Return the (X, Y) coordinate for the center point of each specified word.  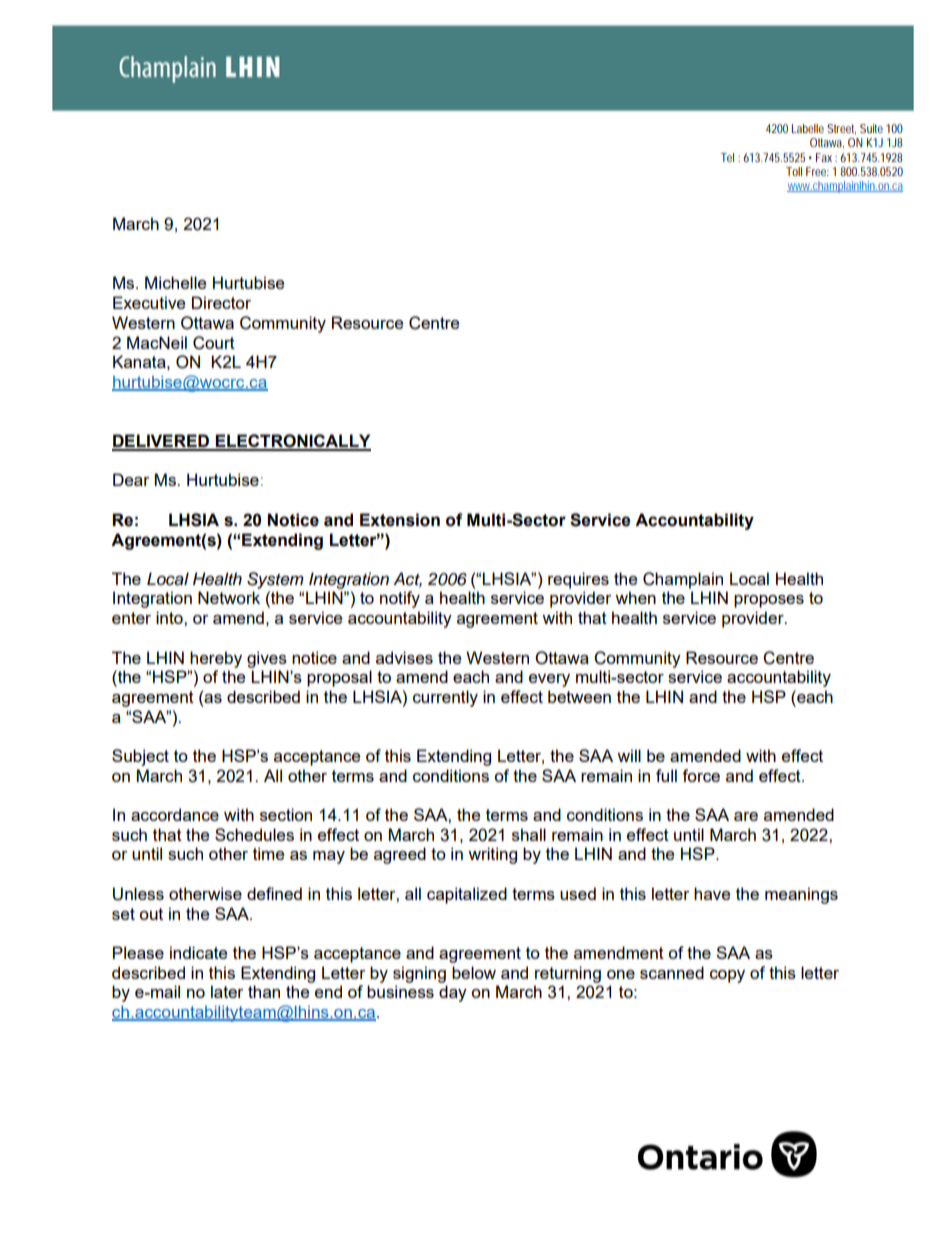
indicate (198, 952)
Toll (794, 171)
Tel (727, 157)
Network (229, 597)
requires (578, 580)
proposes (769, 601)
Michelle (175, 282)
